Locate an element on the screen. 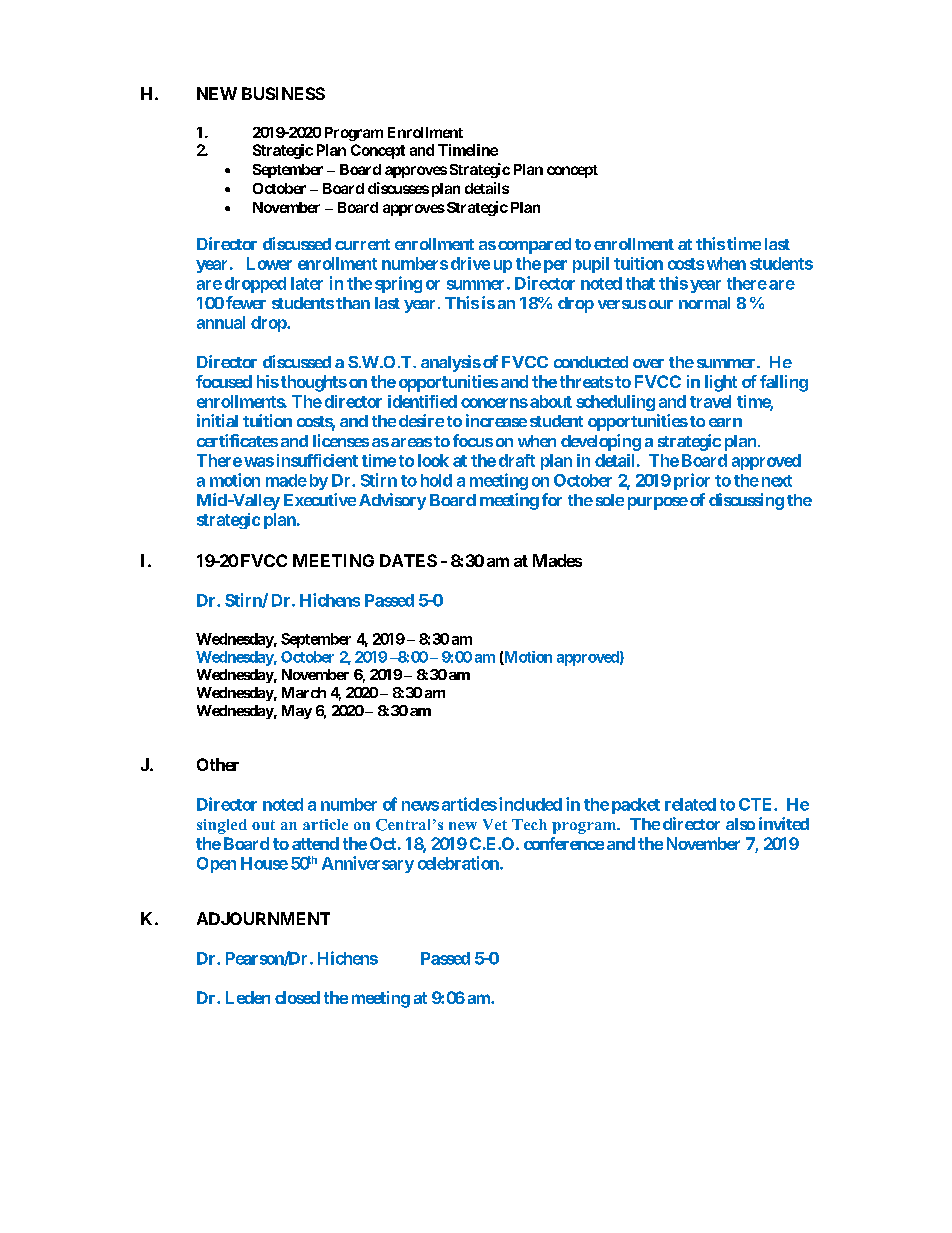 Image resolution: width=952 pixels, height=1233 pixels. normal is located at coordinates (704, 303).
